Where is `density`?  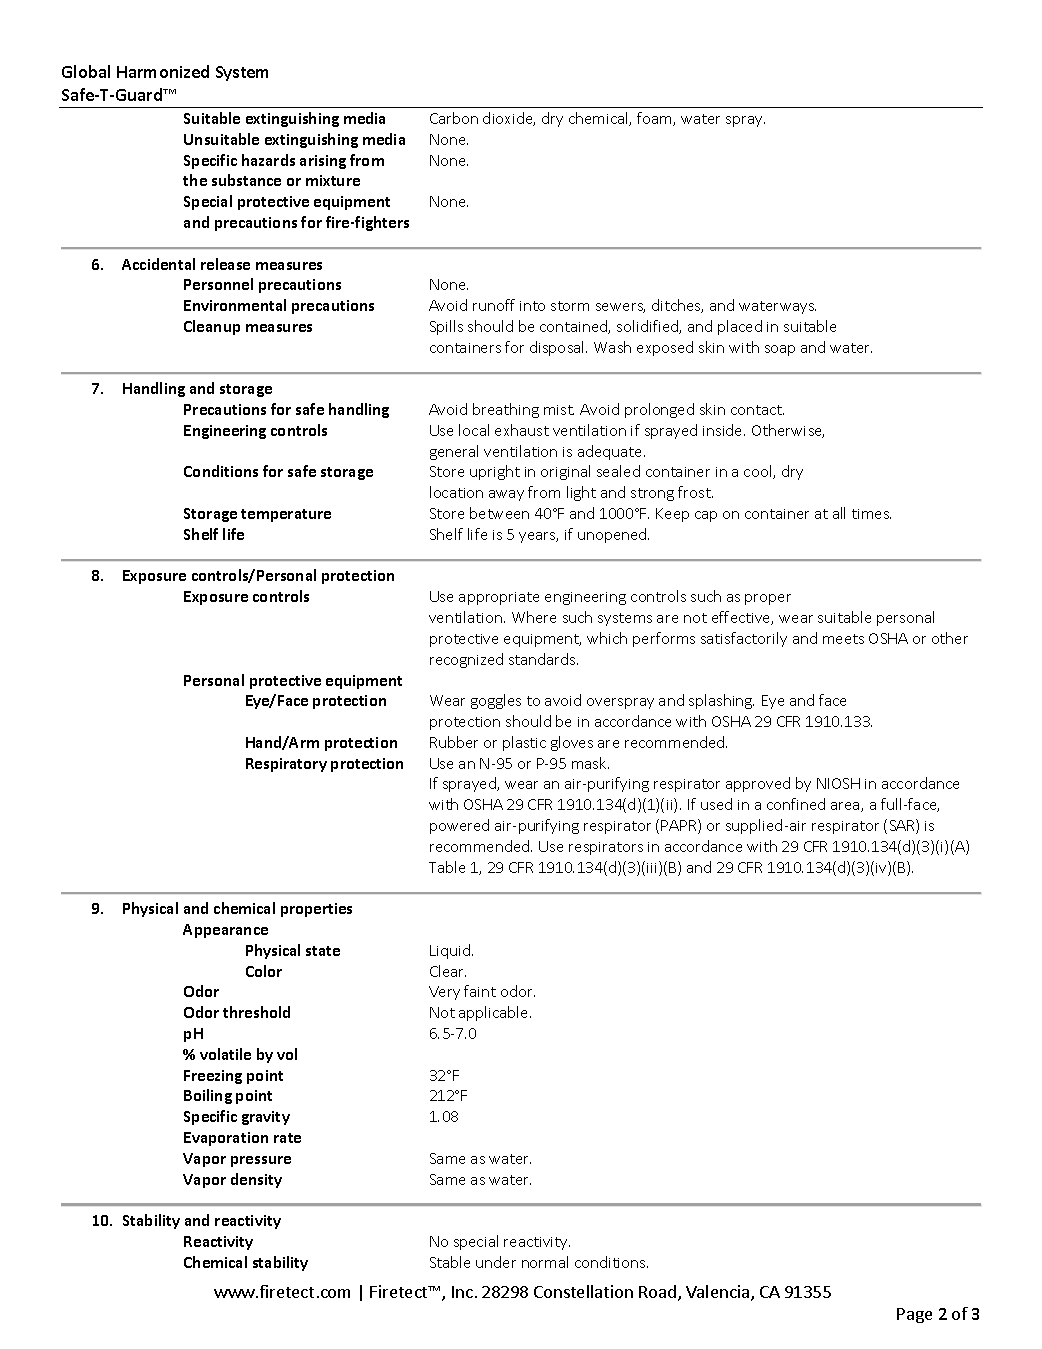
density is located at coordinates (256, 1180).
